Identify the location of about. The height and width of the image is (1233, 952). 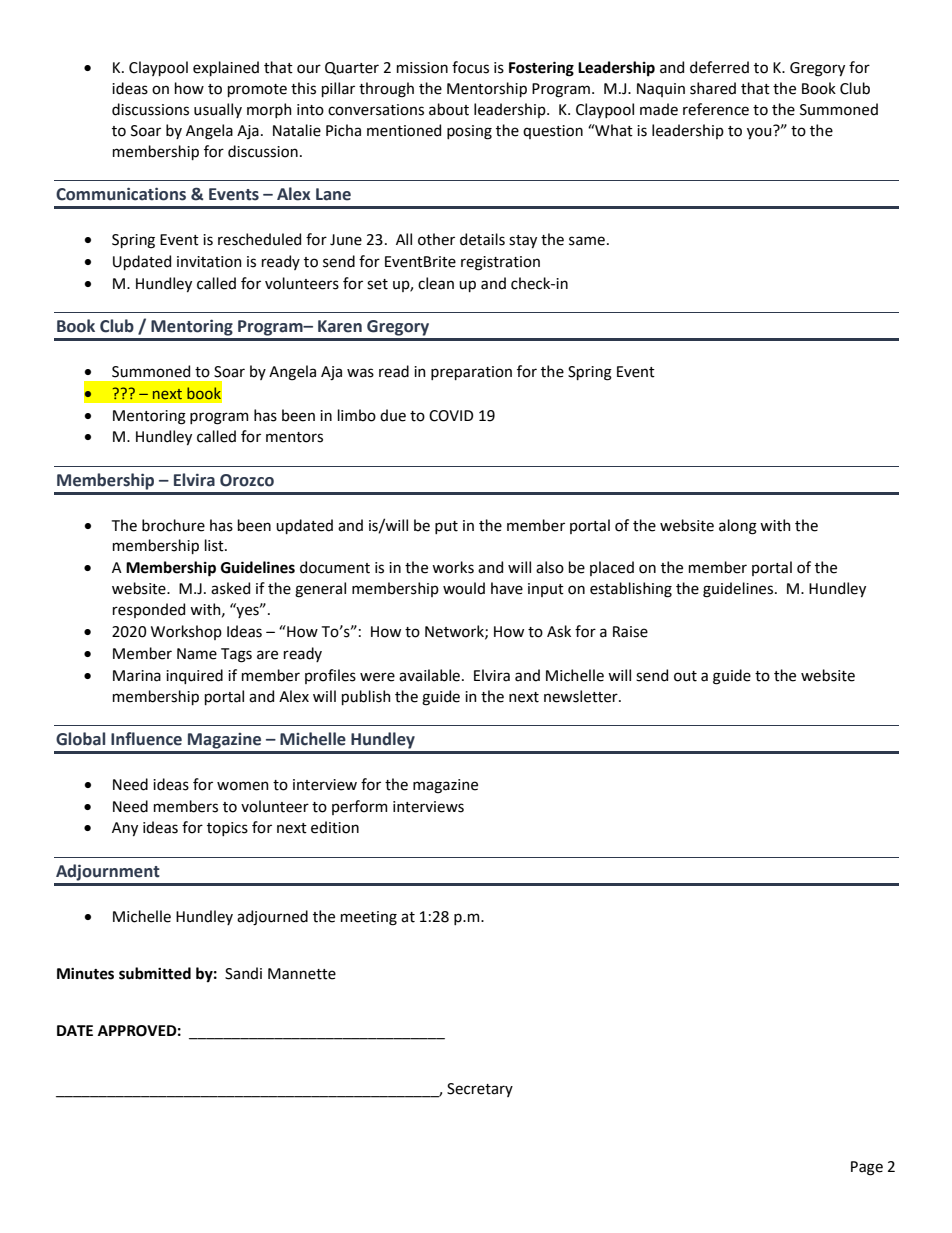
(449, 109).
